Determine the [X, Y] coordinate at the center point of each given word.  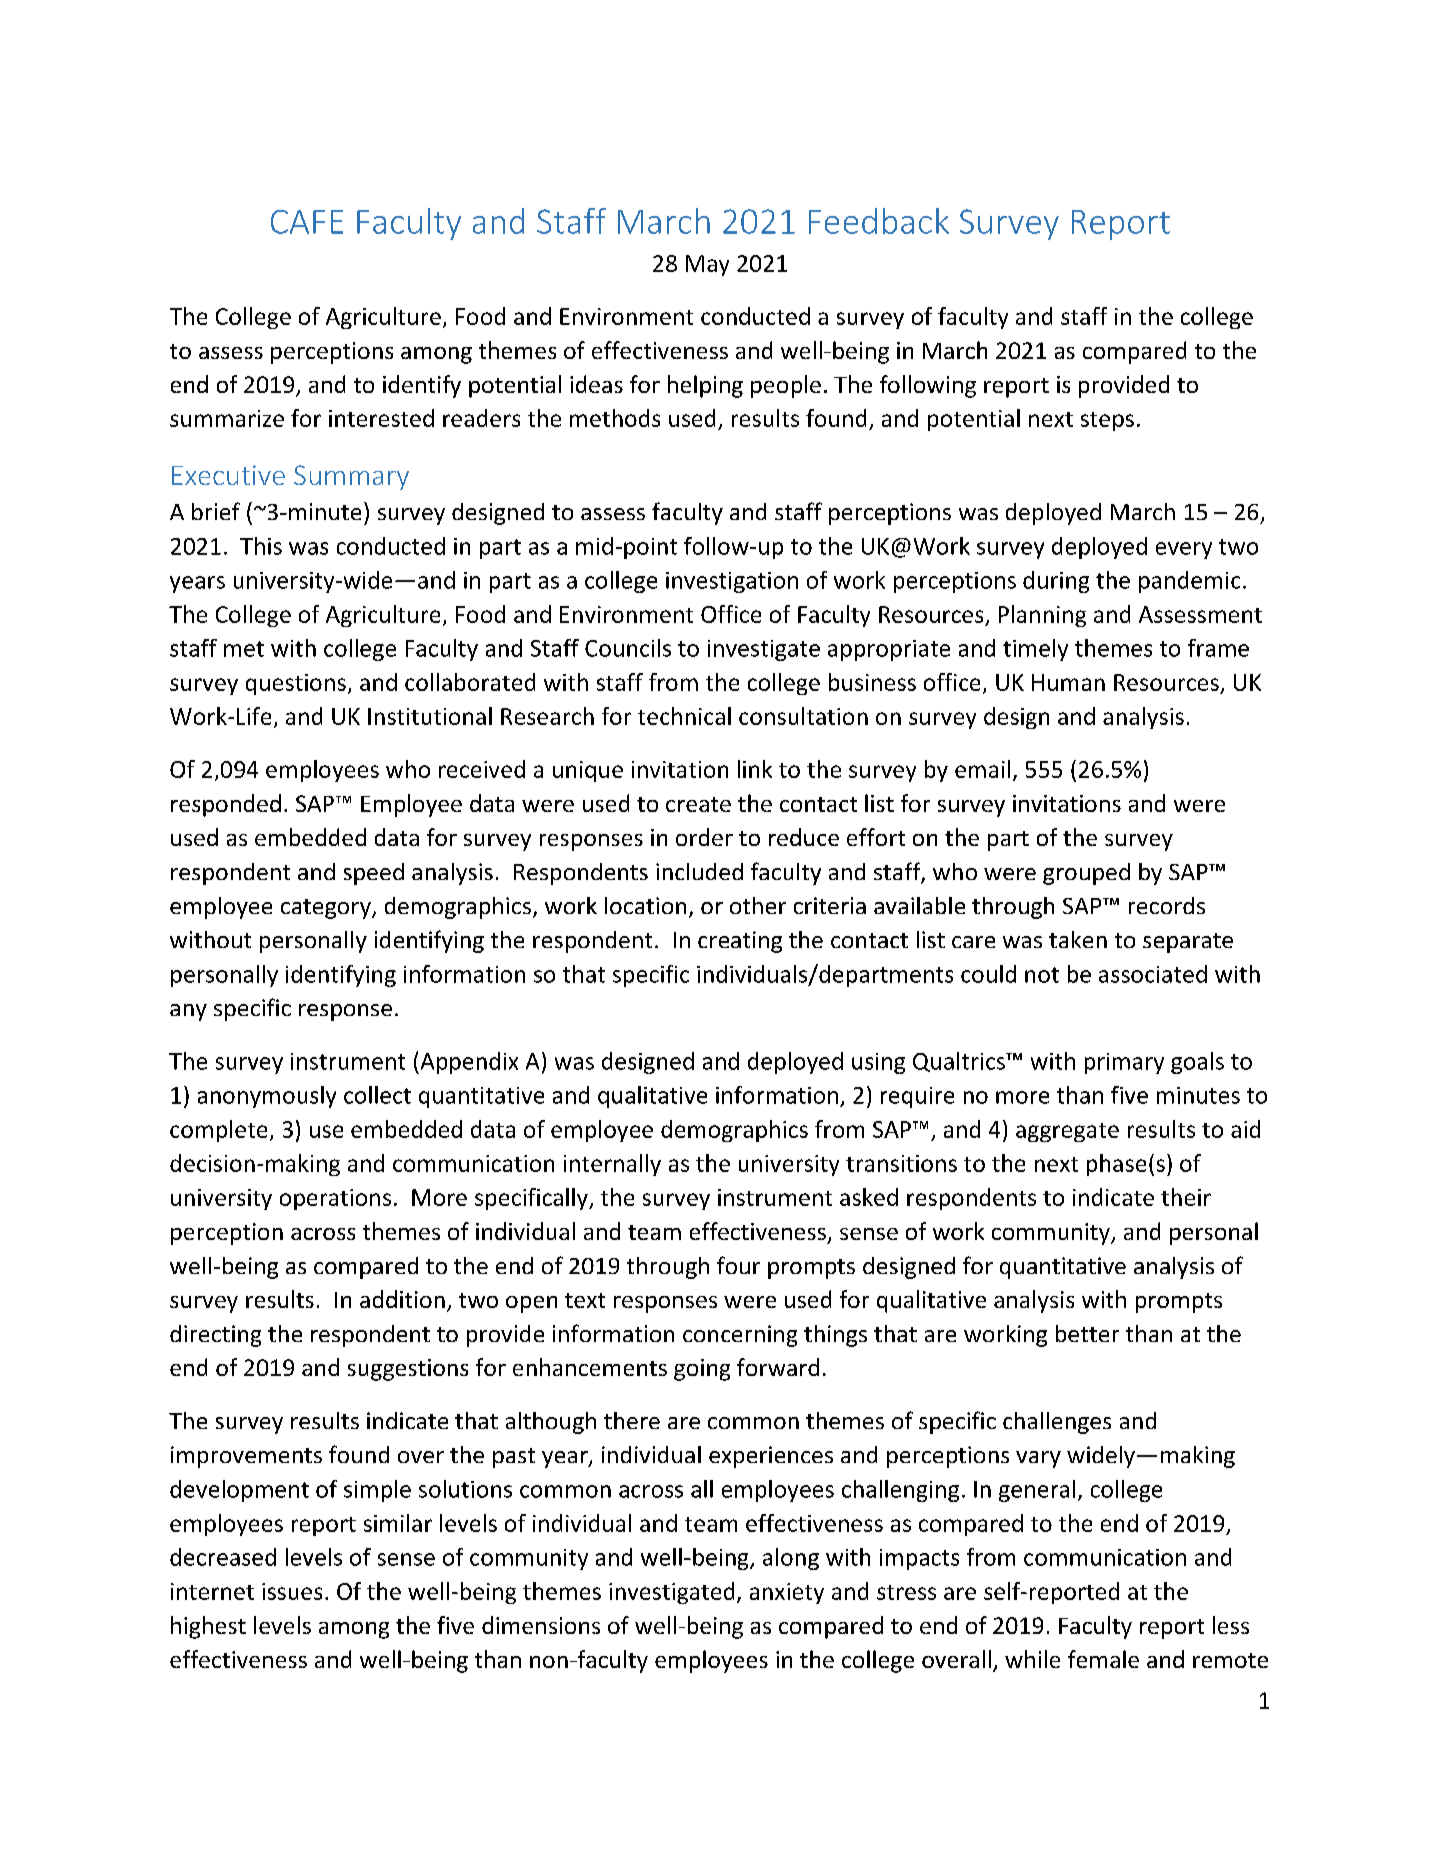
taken [1078, 939]
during [1056, 582]
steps [1107, 421]
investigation [732, 582]
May [707, 265]
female [1103, 1659]
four [738, 1265]
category [327, 909]
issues [292, 1591]
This [261, 546]
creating [740, 942]
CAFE [307, 222]
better [1087, 1333]
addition [402, 1299]
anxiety [787, 1593]
